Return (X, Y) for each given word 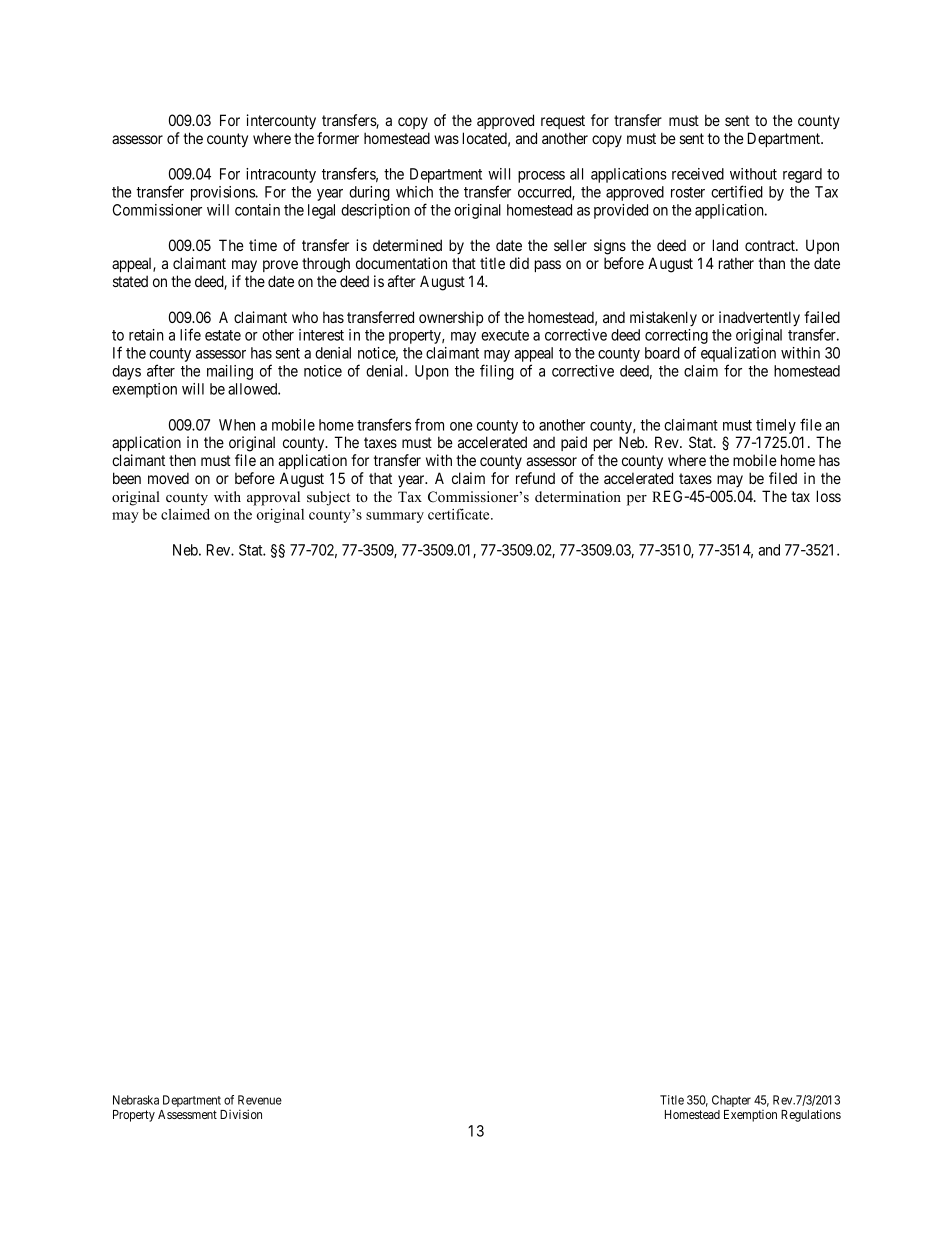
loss (829, 496)
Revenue (260, 1100)
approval (273, 498)
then (182, 460)
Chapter (731, 1101)
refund (535, 478)
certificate (460, 514)
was (446, 139)
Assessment (187, 1114)
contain (257, 210)
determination (578, 496)
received (698, 174)
